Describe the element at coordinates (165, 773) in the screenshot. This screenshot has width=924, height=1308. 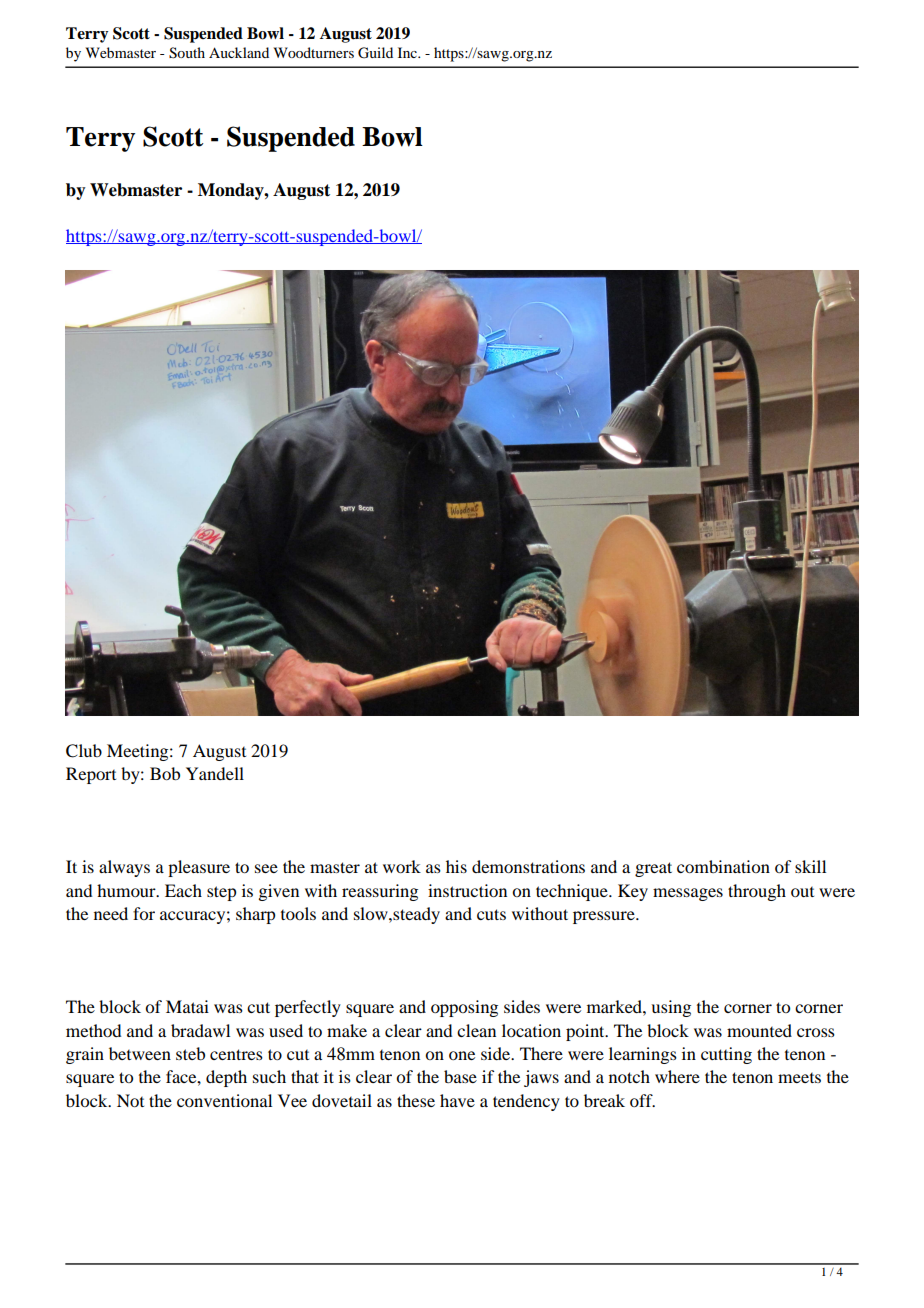
I see `Bob` at that location.
